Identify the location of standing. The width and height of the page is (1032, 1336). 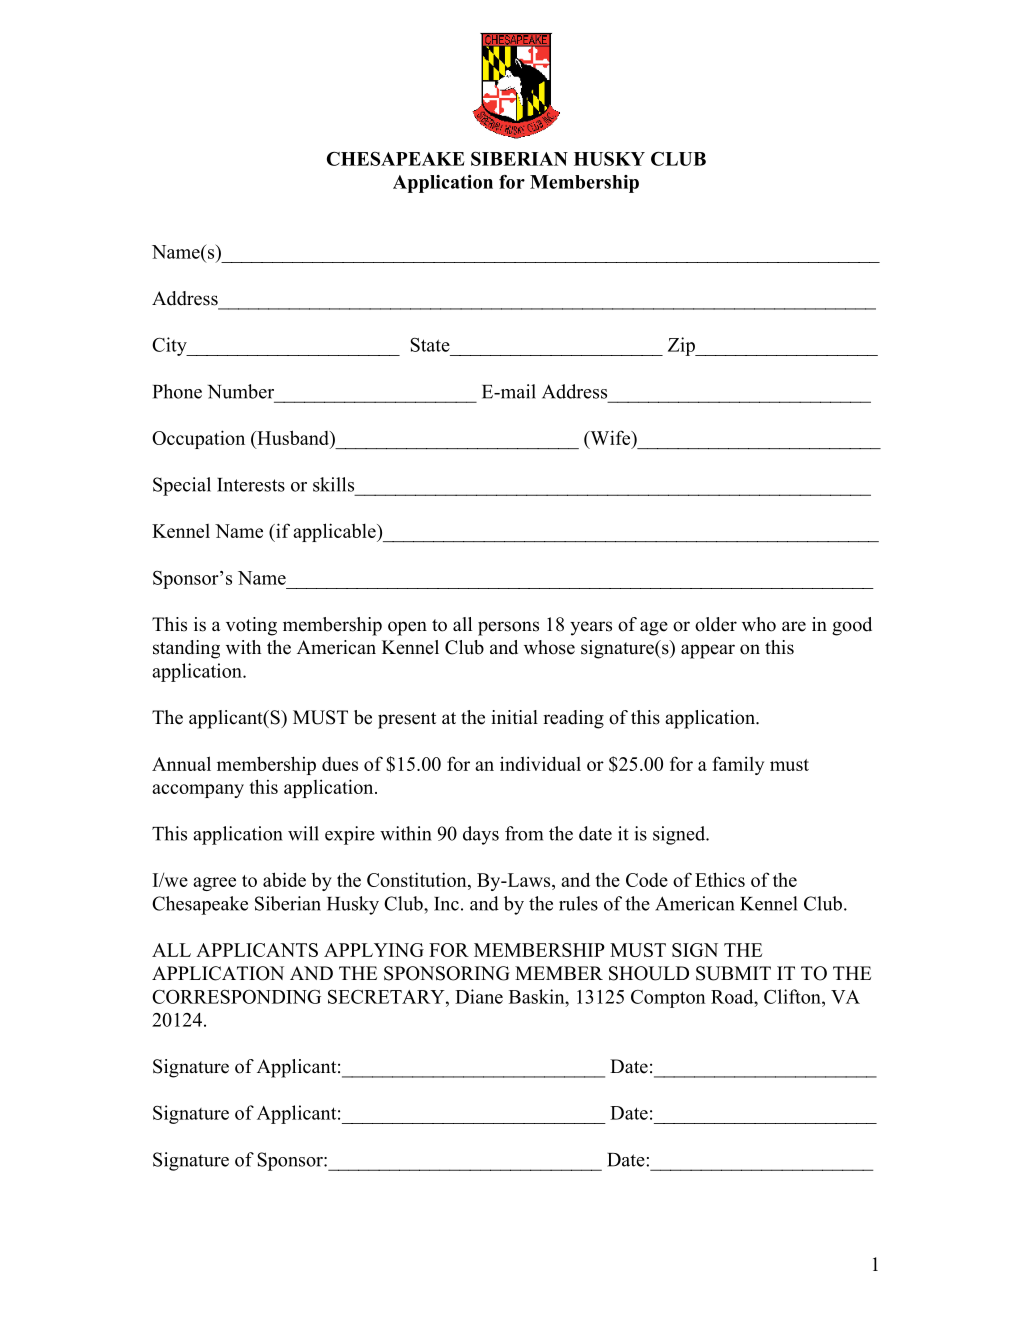
(186, 649).
